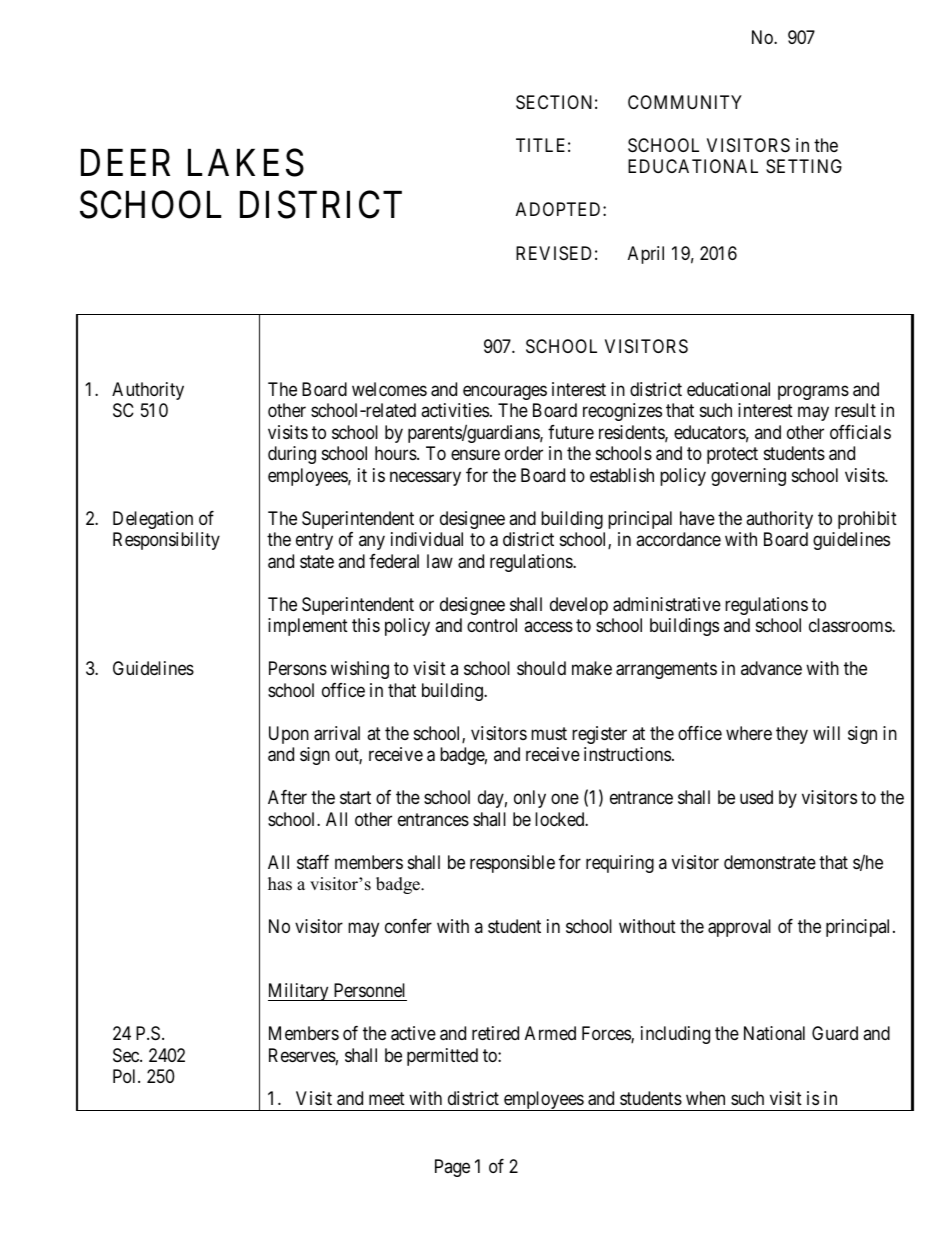  Describe the element at coordinates (475, 455) in the page. I see `ensure` at that location.
